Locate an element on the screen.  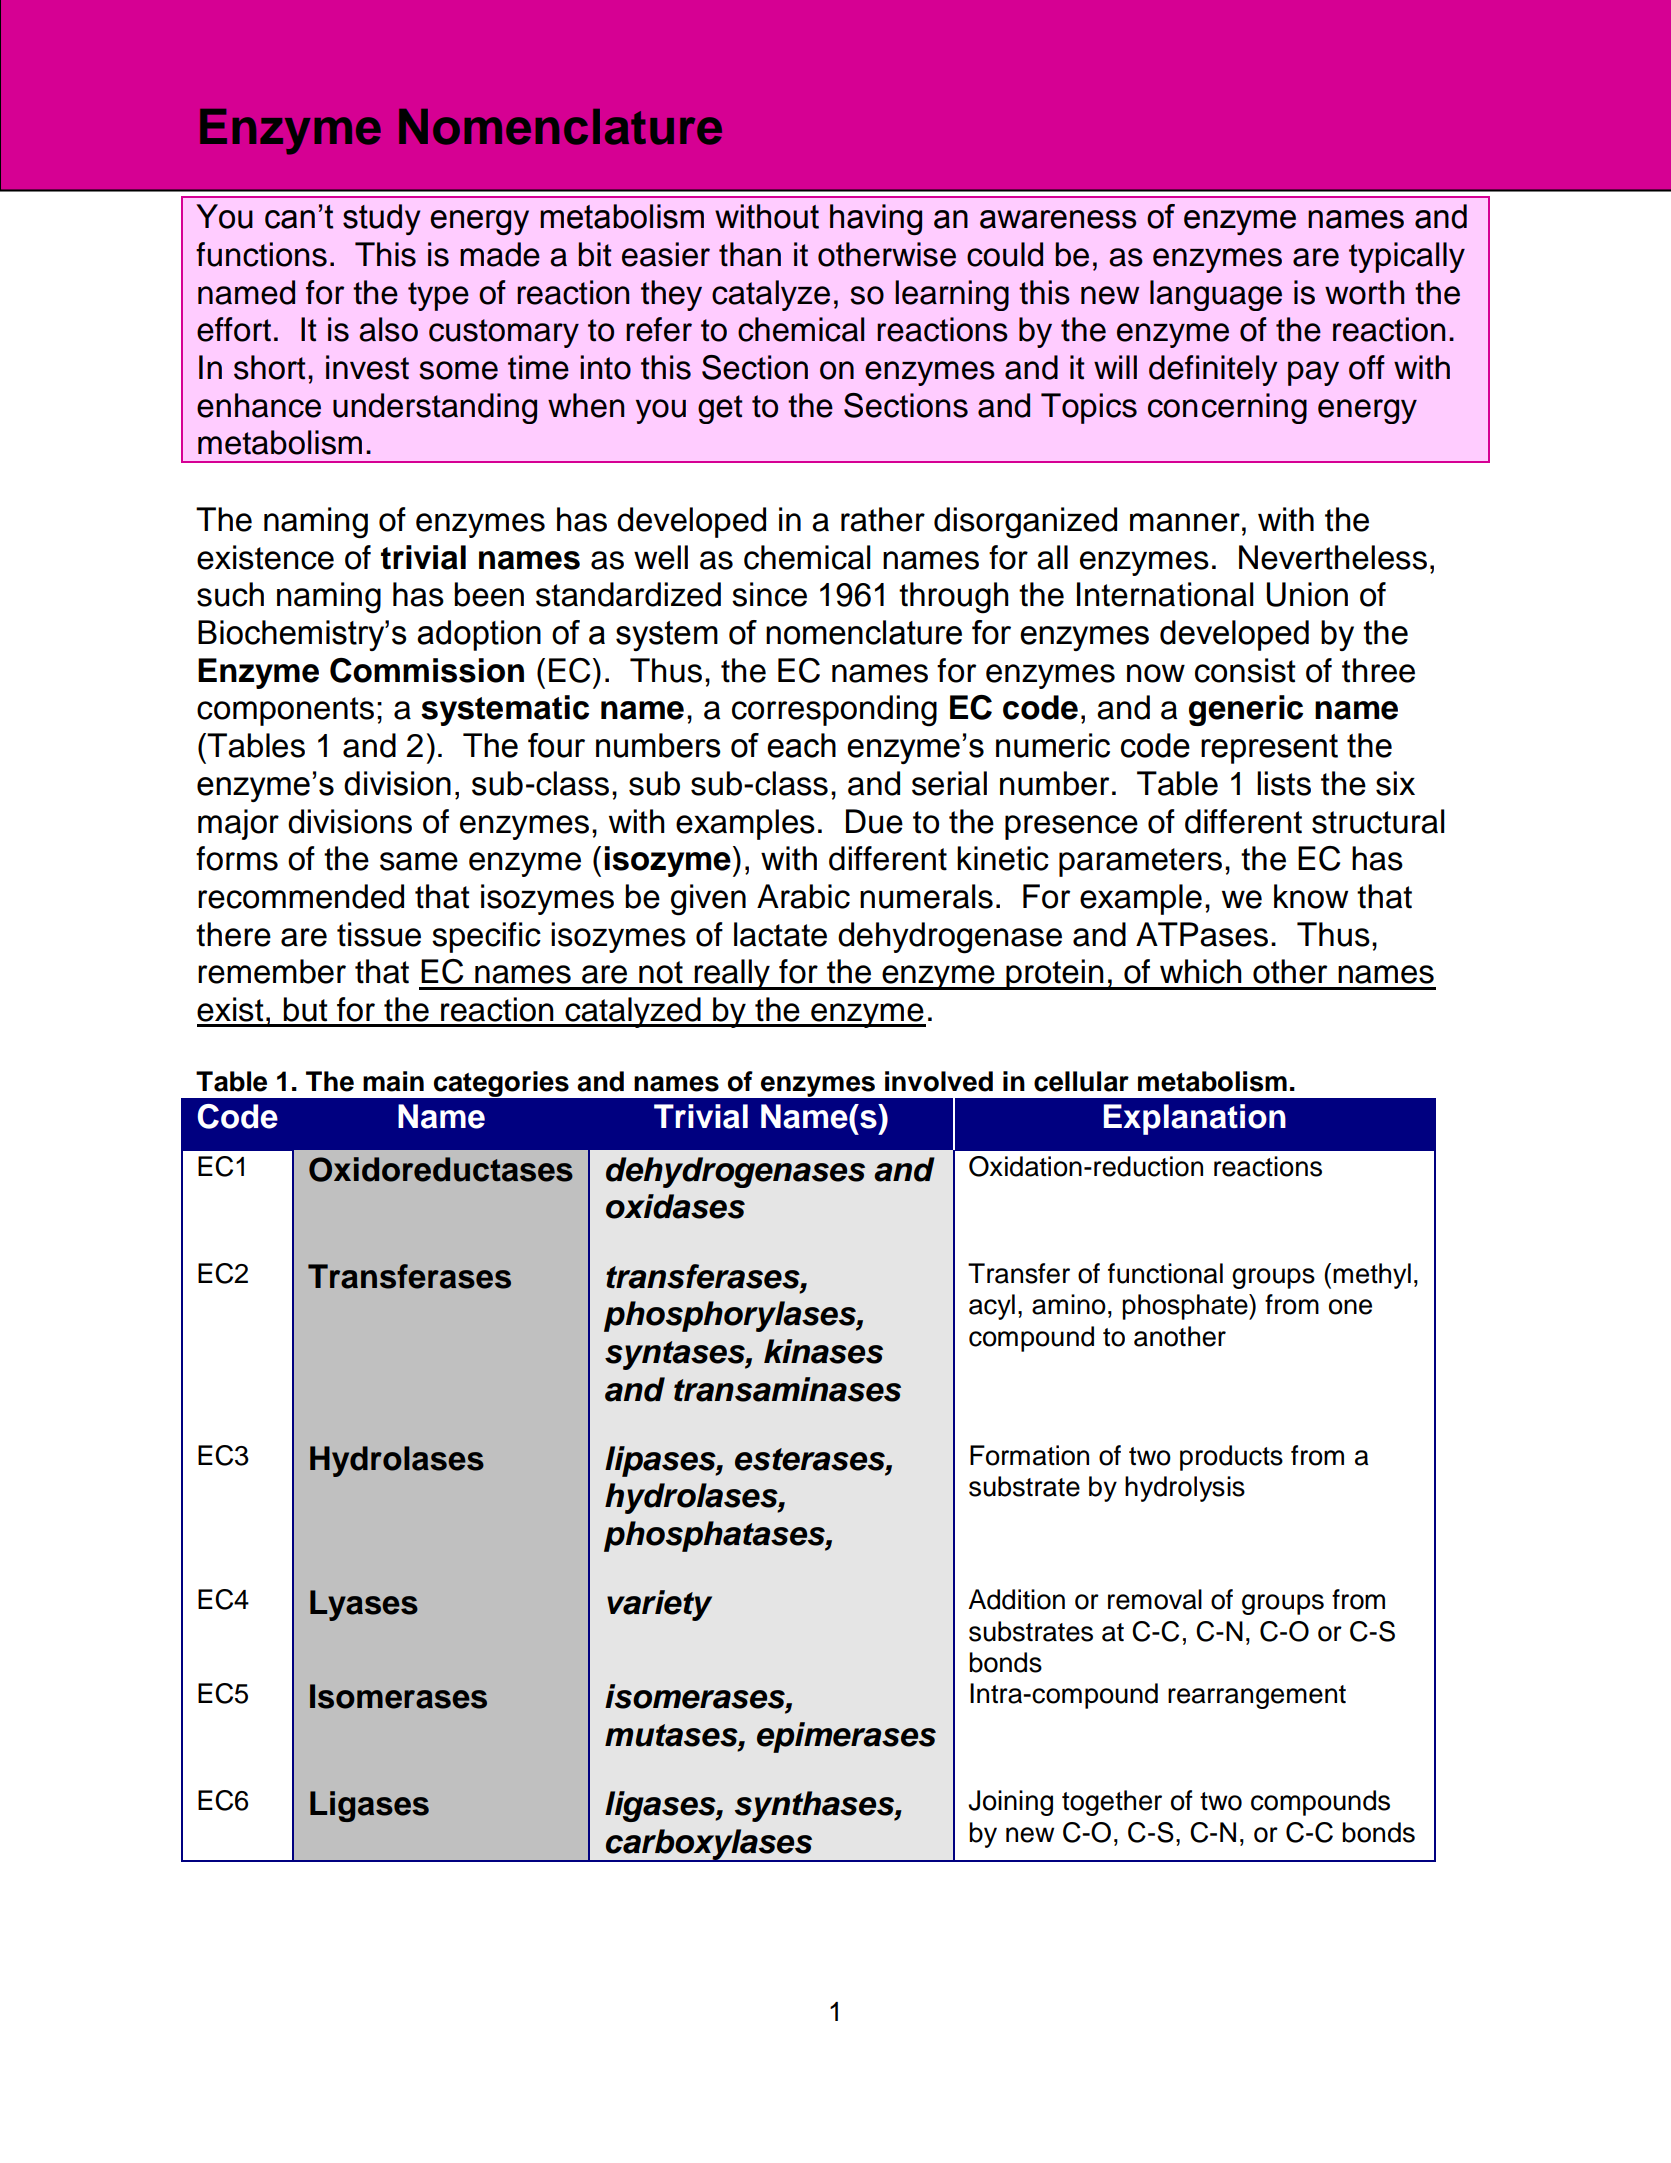
components is located at coordinates (285, 711).
